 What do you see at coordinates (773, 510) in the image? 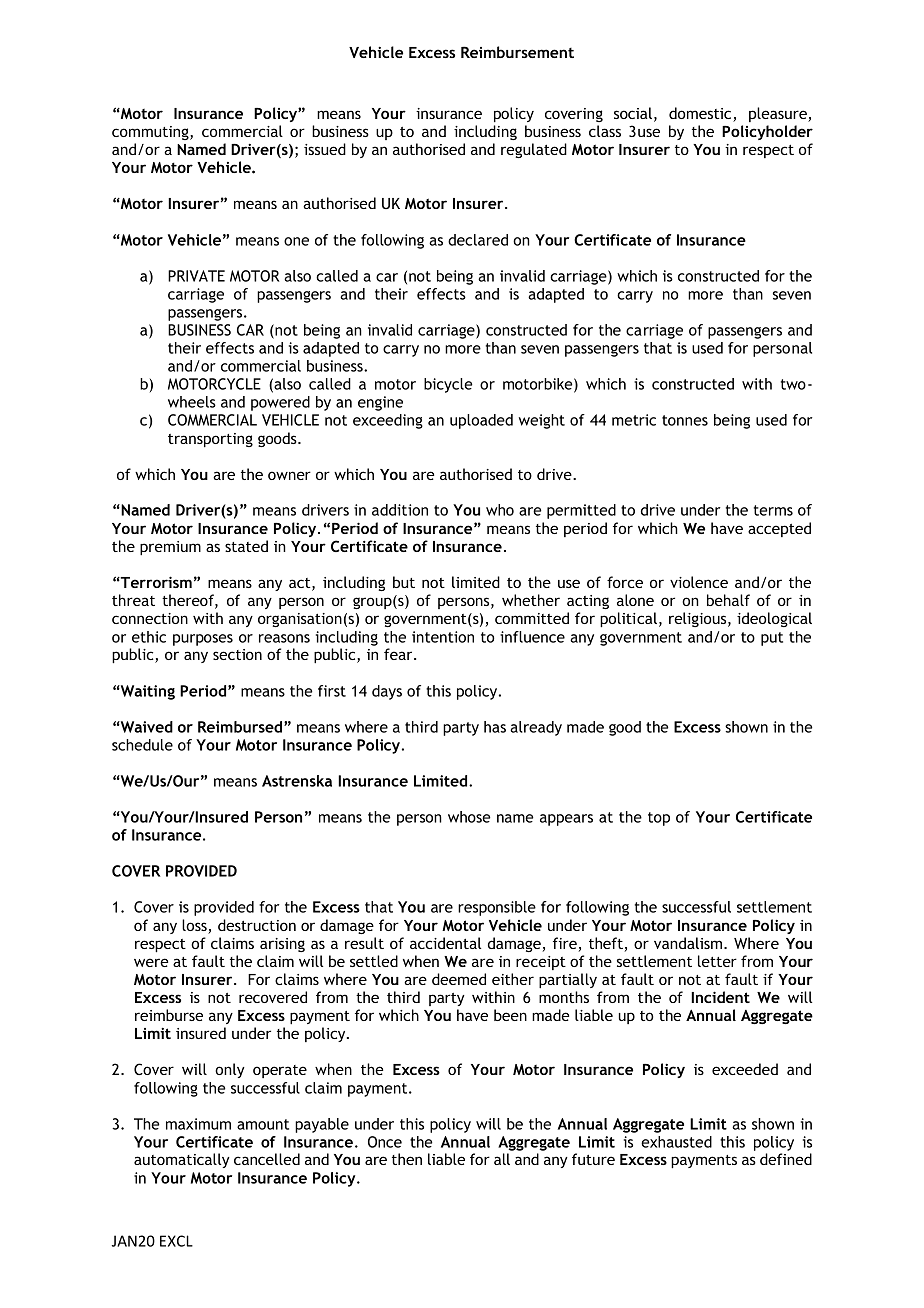
I see `terms` at bounding box center [773, 510].
